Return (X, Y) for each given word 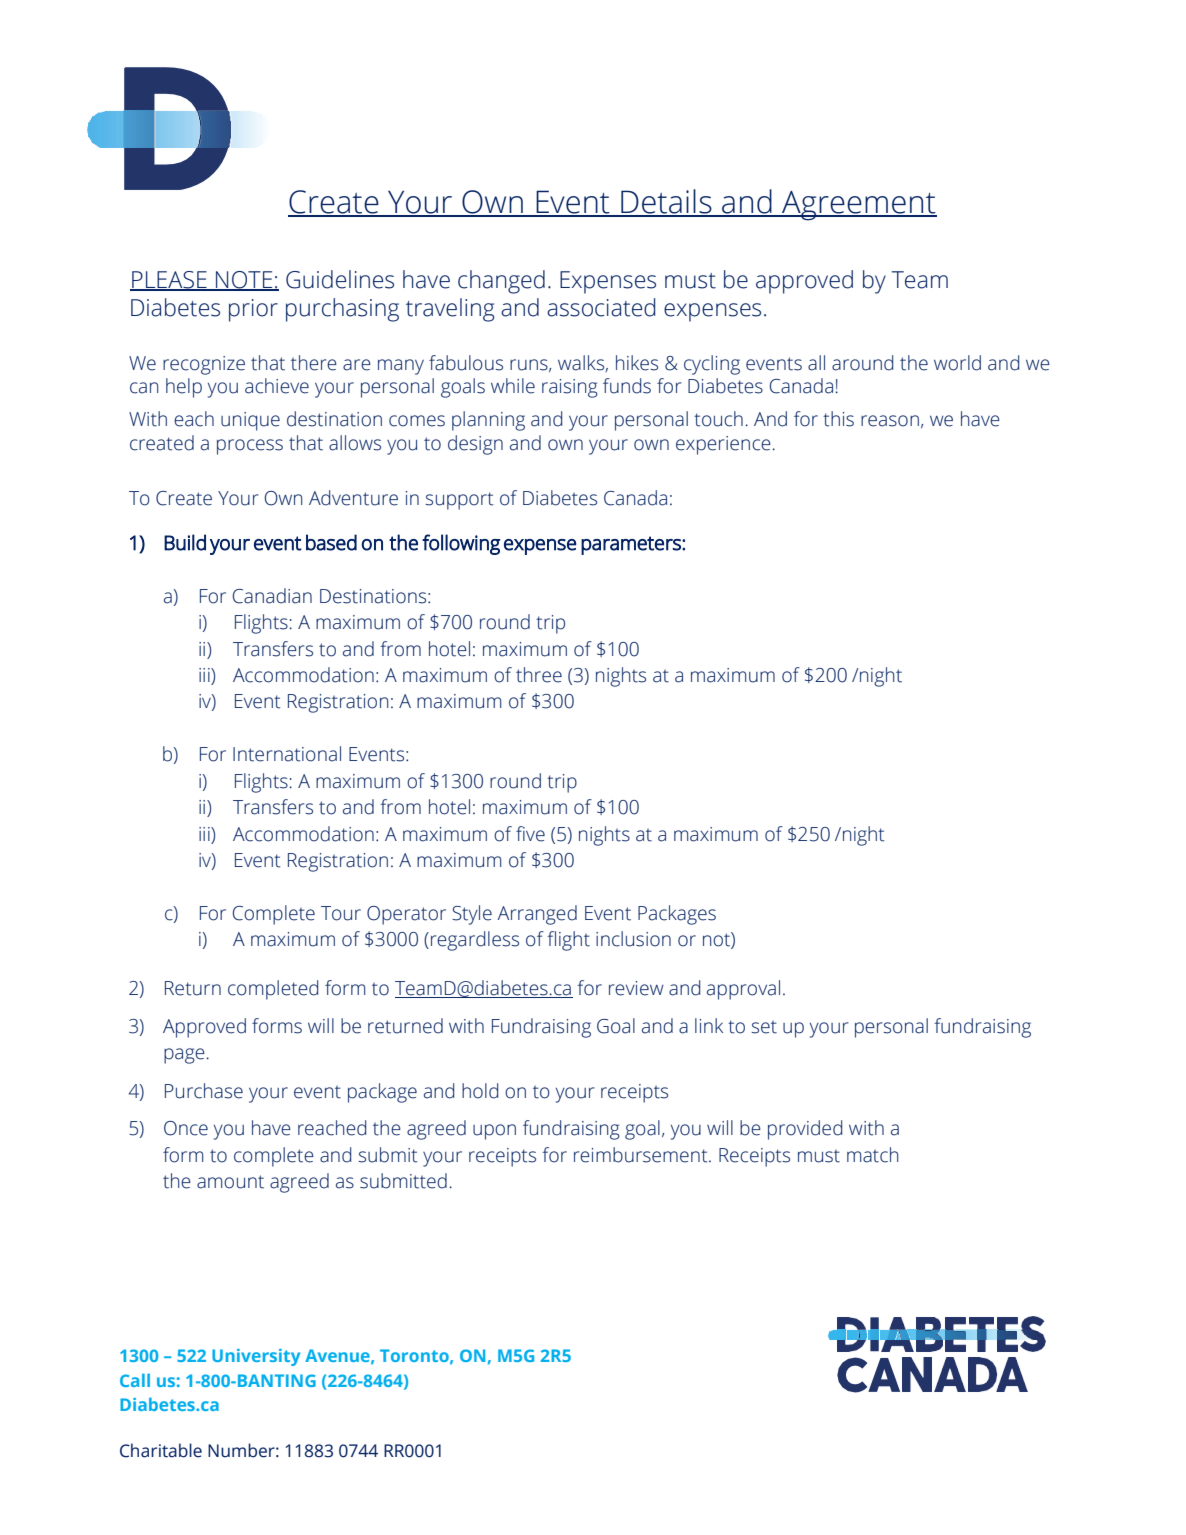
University (256, 1357)
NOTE (244, 281)
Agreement (858, 206)
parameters (632, 545)
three (539, 675)
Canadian (272, 596)
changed (501, 282)
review (636, 988)
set (764, 1027)
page (184, 1056)
